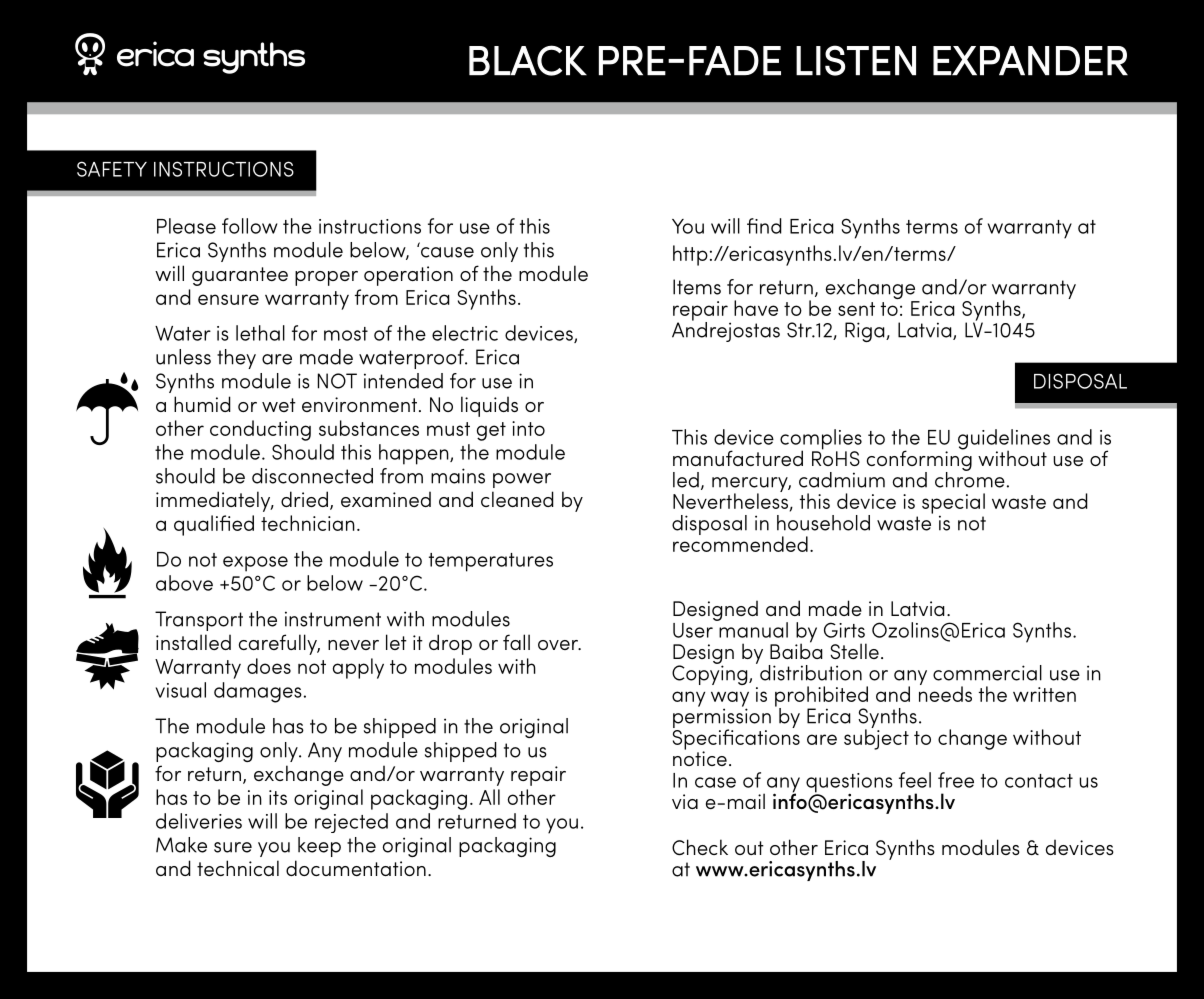 The height and width of the page is (999, 1204). I want to click on SAFETY, so click(112, 169).
